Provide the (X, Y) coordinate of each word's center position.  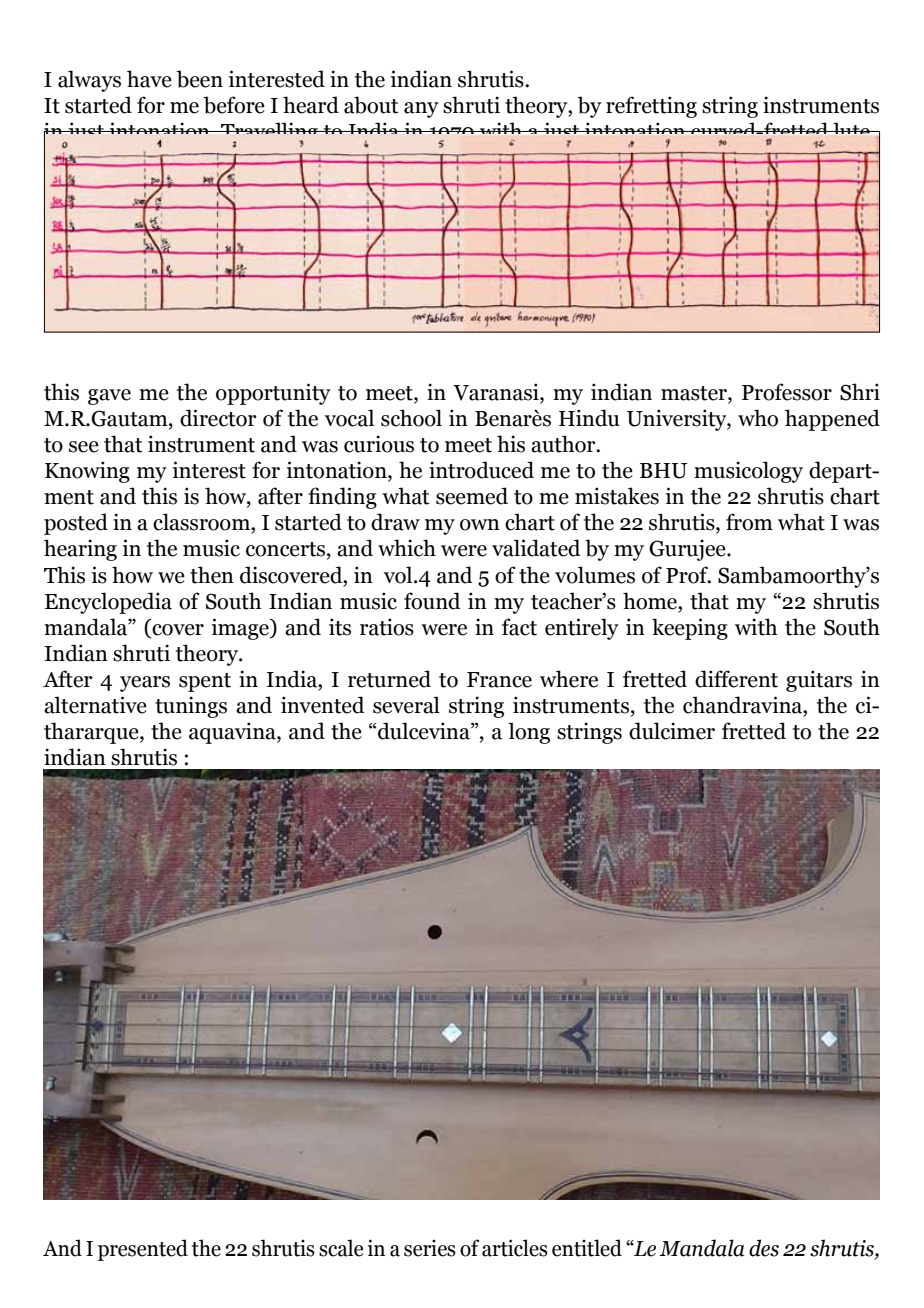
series (430, 1248)
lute (851, 128)
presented (143, 1250)
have (149, 79)
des (764, 1248)
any (421, 110)
